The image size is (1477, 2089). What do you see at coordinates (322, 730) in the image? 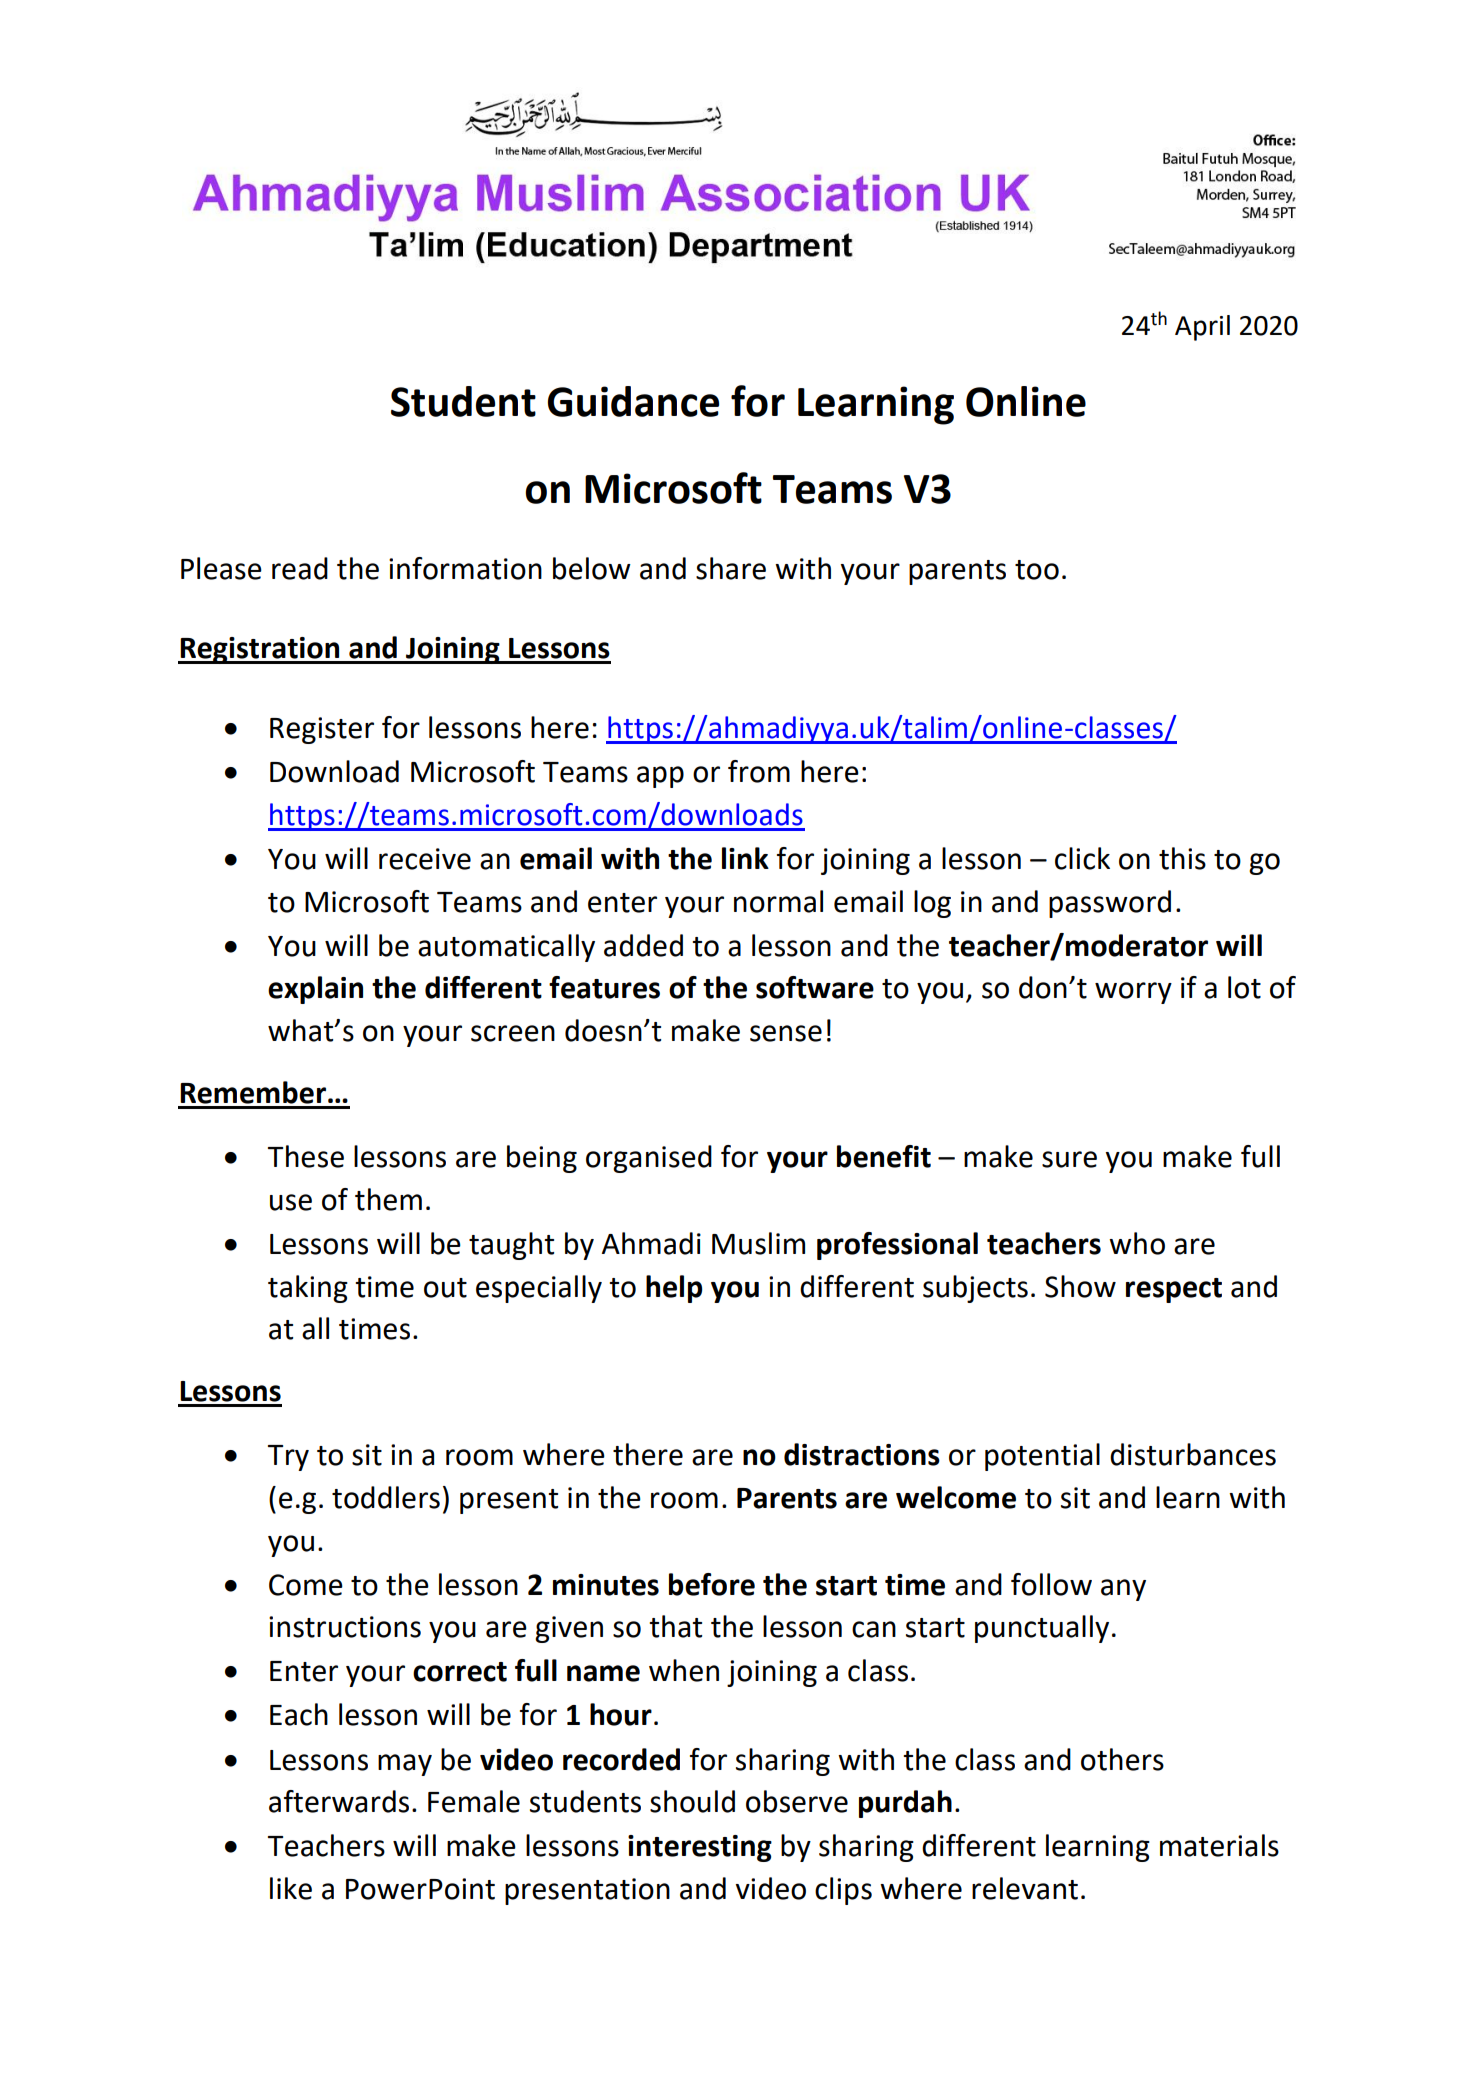
I see `Register` at bounding box center [322, 730].
